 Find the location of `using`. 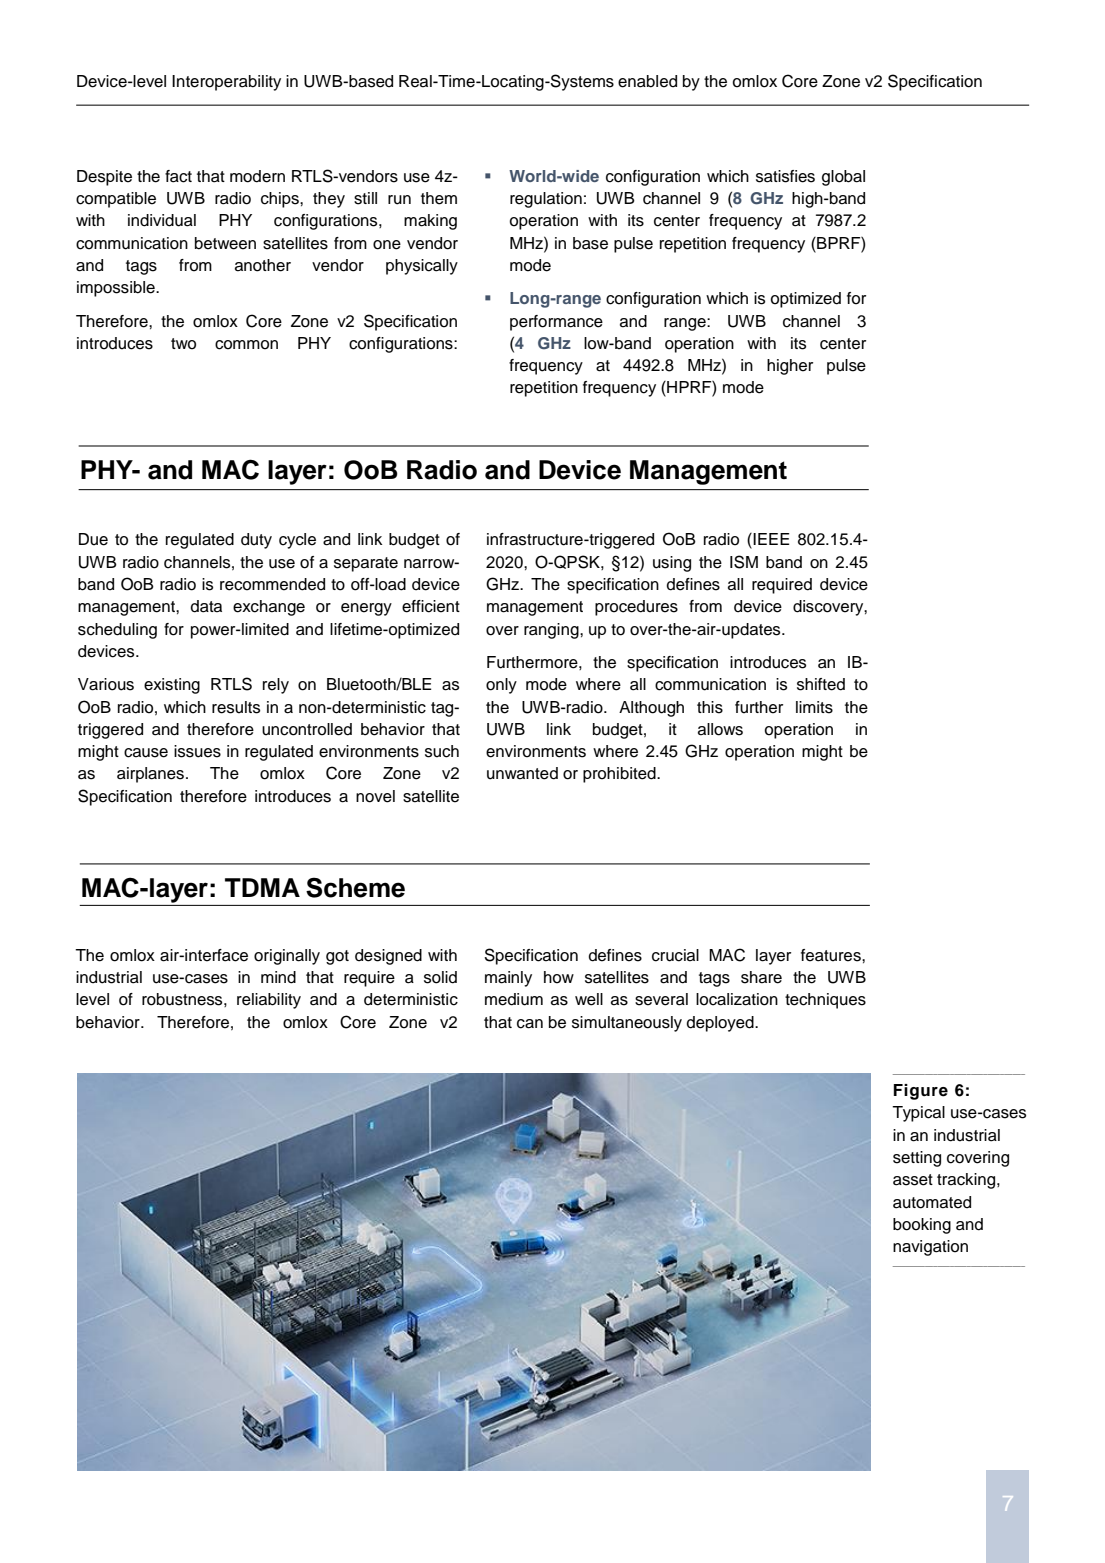

using is located at coordinates (672, 564).
